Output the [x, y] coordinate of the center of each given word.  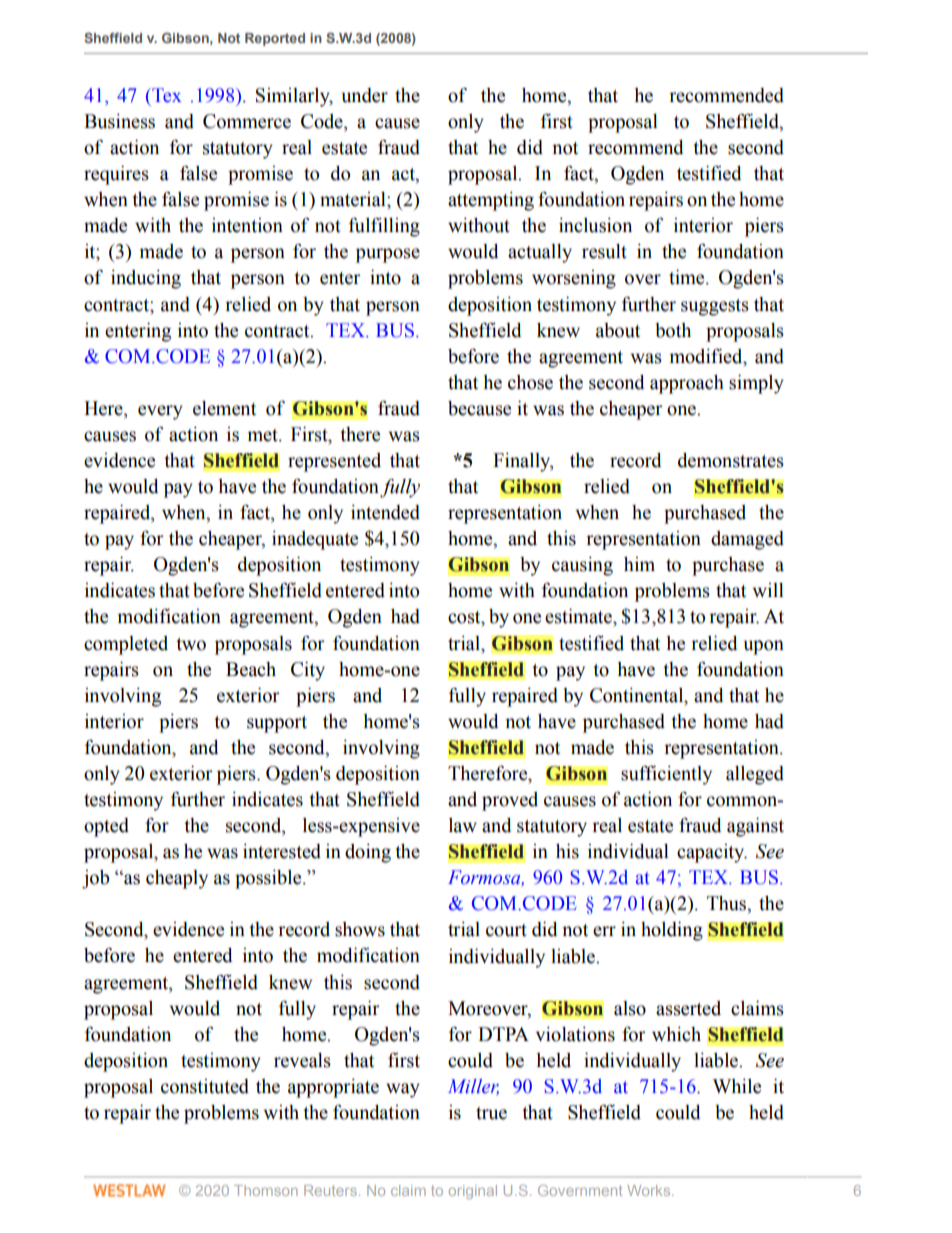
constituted [205, 1086]
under [365, 95]
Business [119, 121]
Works [650, 1190]
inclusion [595, 225]
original [473, 1192]
